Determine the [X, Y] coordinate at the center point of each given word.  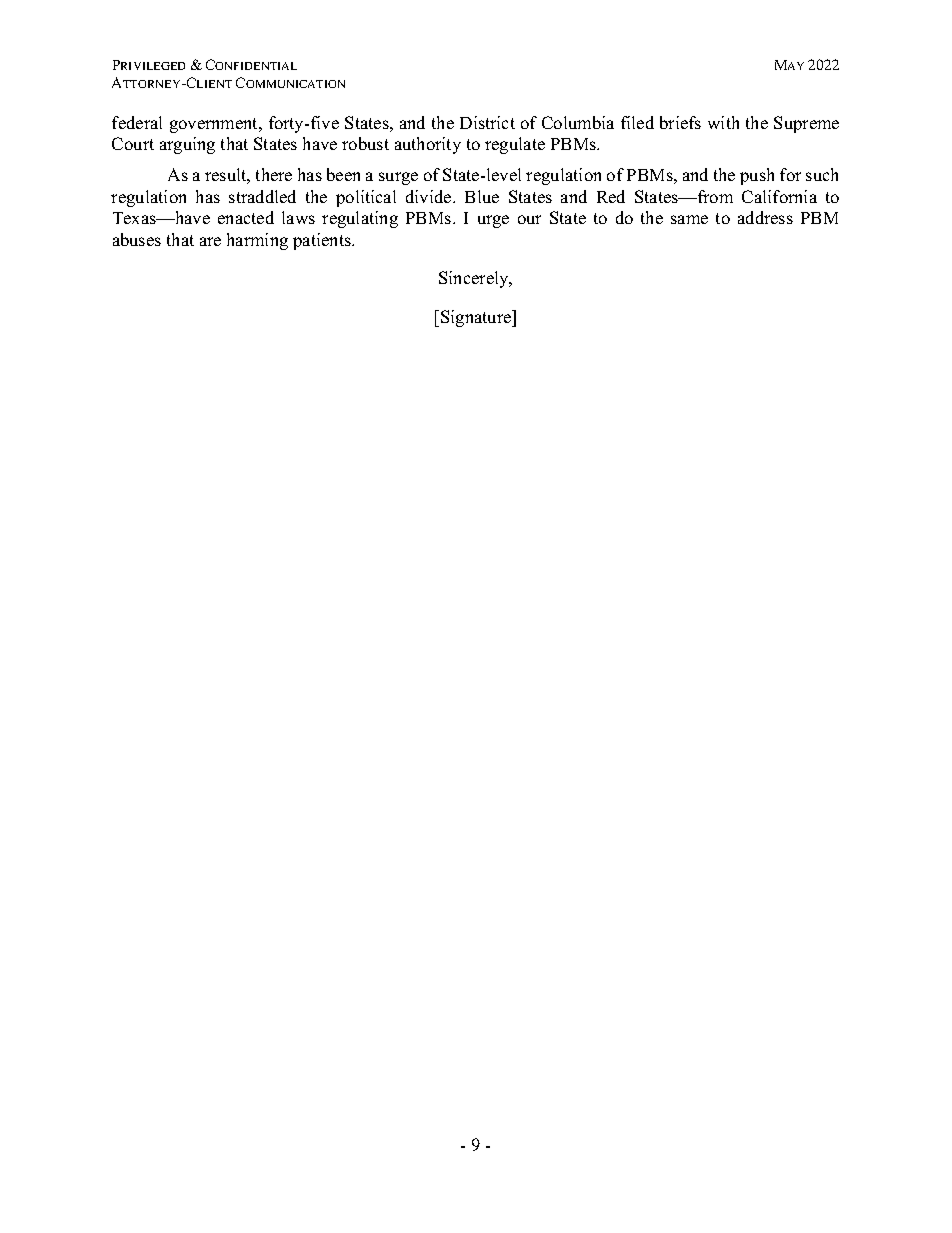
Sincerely [475, 279]
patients [323, 241]
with [723, 122]
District [487, 122]
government [215, 125]
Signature [477, 318]
